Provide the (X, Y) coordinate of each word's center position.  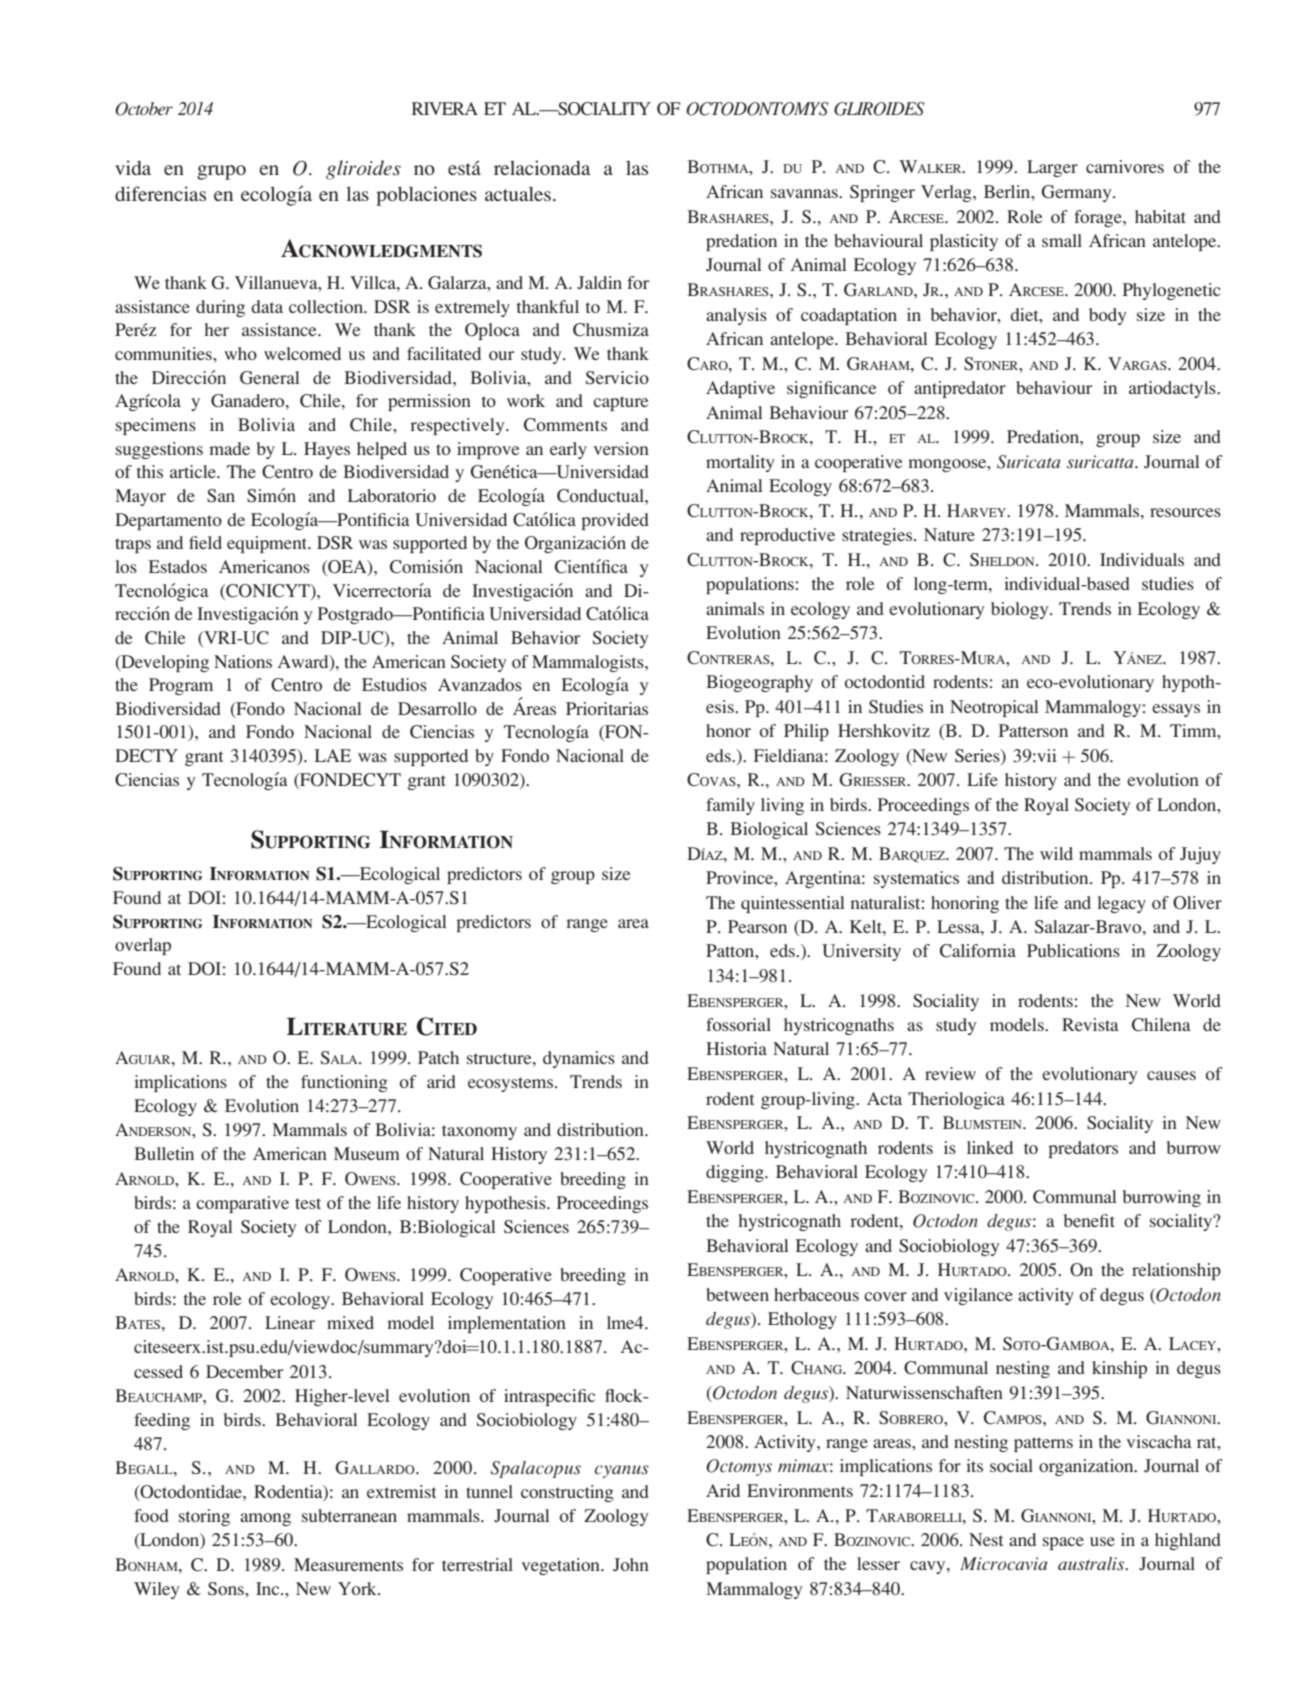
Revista (1090, 1024)
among (265, 1519)
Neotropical (994, 708)
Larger (1052, 168)
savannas (805, 193)
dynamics (579, 1059)
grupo (221, 172)
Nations (243, 661)
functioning (344, 1083)
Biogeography (759, 683)
